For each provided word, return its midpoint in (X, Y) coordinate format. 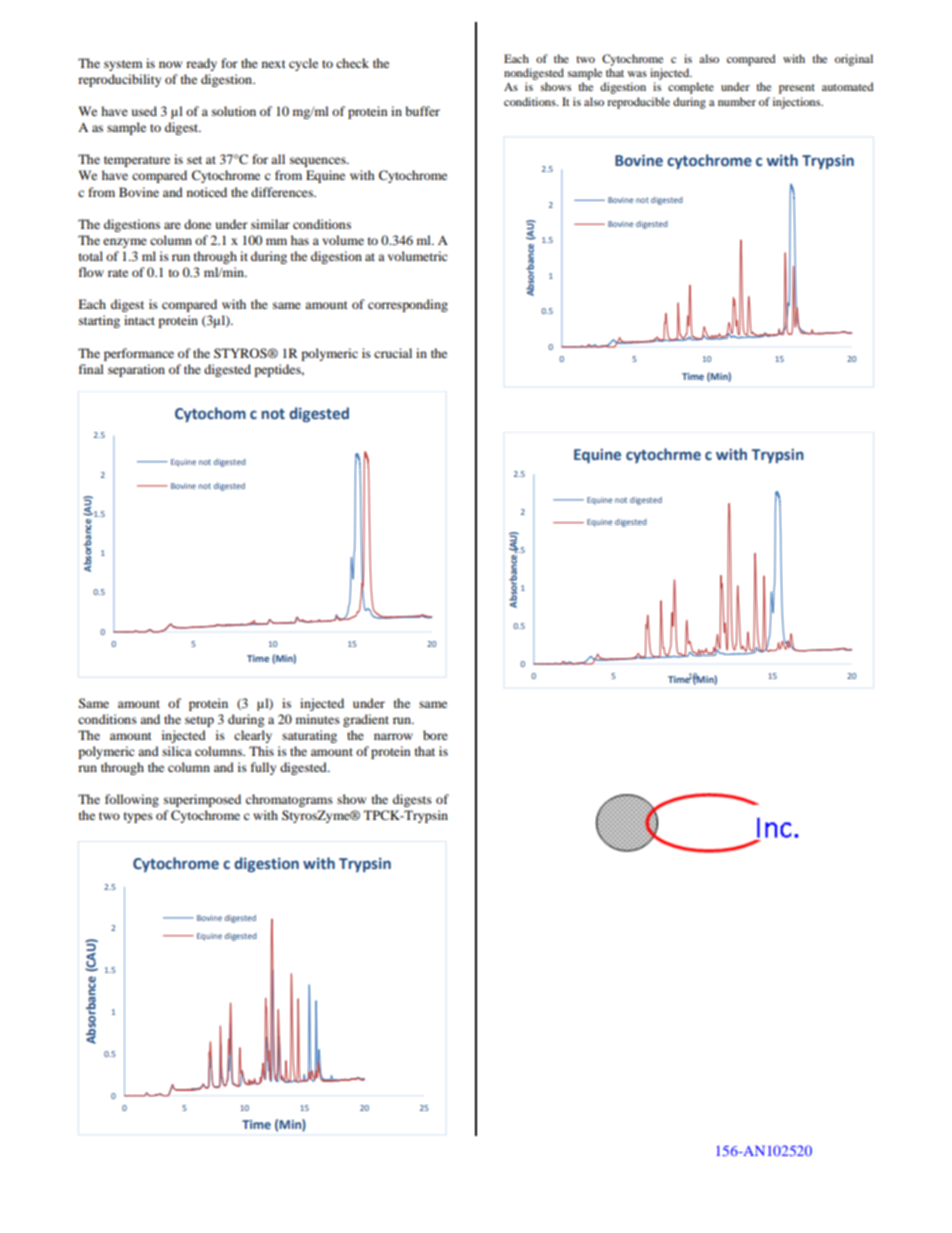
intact (139, 320)
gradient (366, 720)
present (797, 89)
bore (435, 735)
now (170, 64)
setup (199, 721)
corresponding (408, 305)
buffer (422, 111)
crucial (393, 353)
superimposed (202, 800)
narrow (393, 736)
